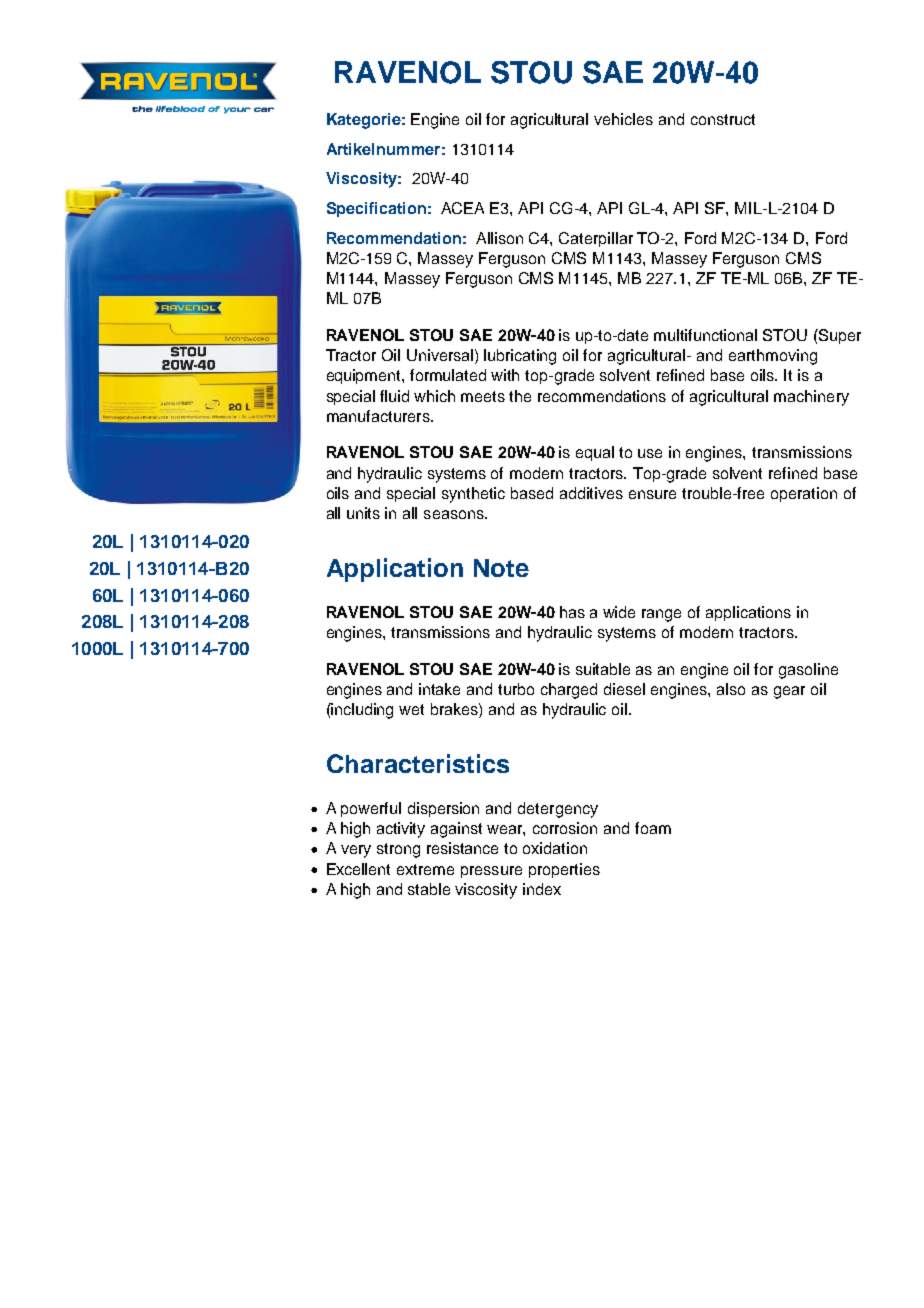 Image resolution: width=924 pixels, height=1308 pixels. What do you see at coordinates (623, 119) in the screenshot?
I see `vehicles` at bounding box center [623, 119].
